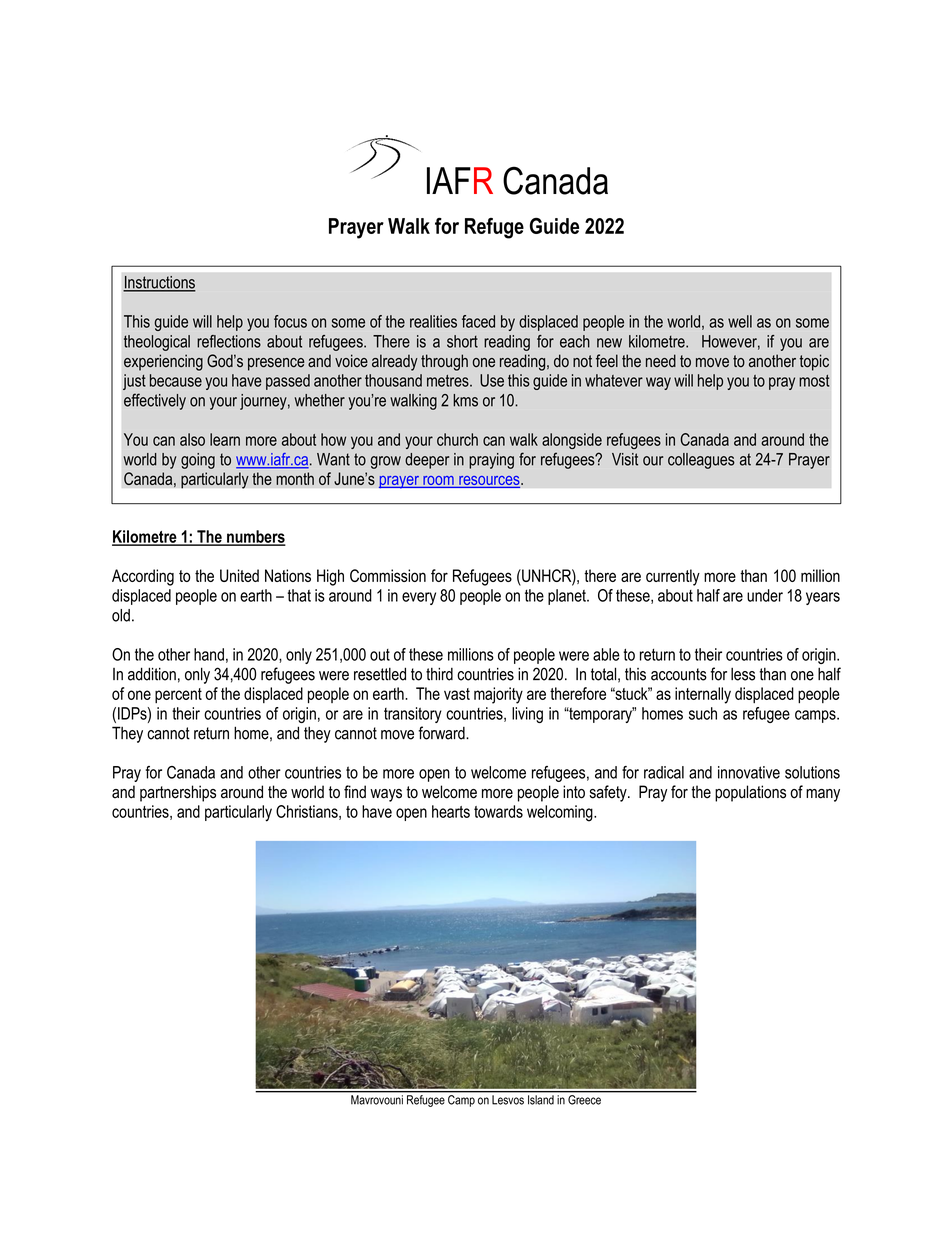 The image size is (952, 1233). What do you see at coordinates (541, 1100) in the image?
I see `Island` at bounding box center [541, 1100].
